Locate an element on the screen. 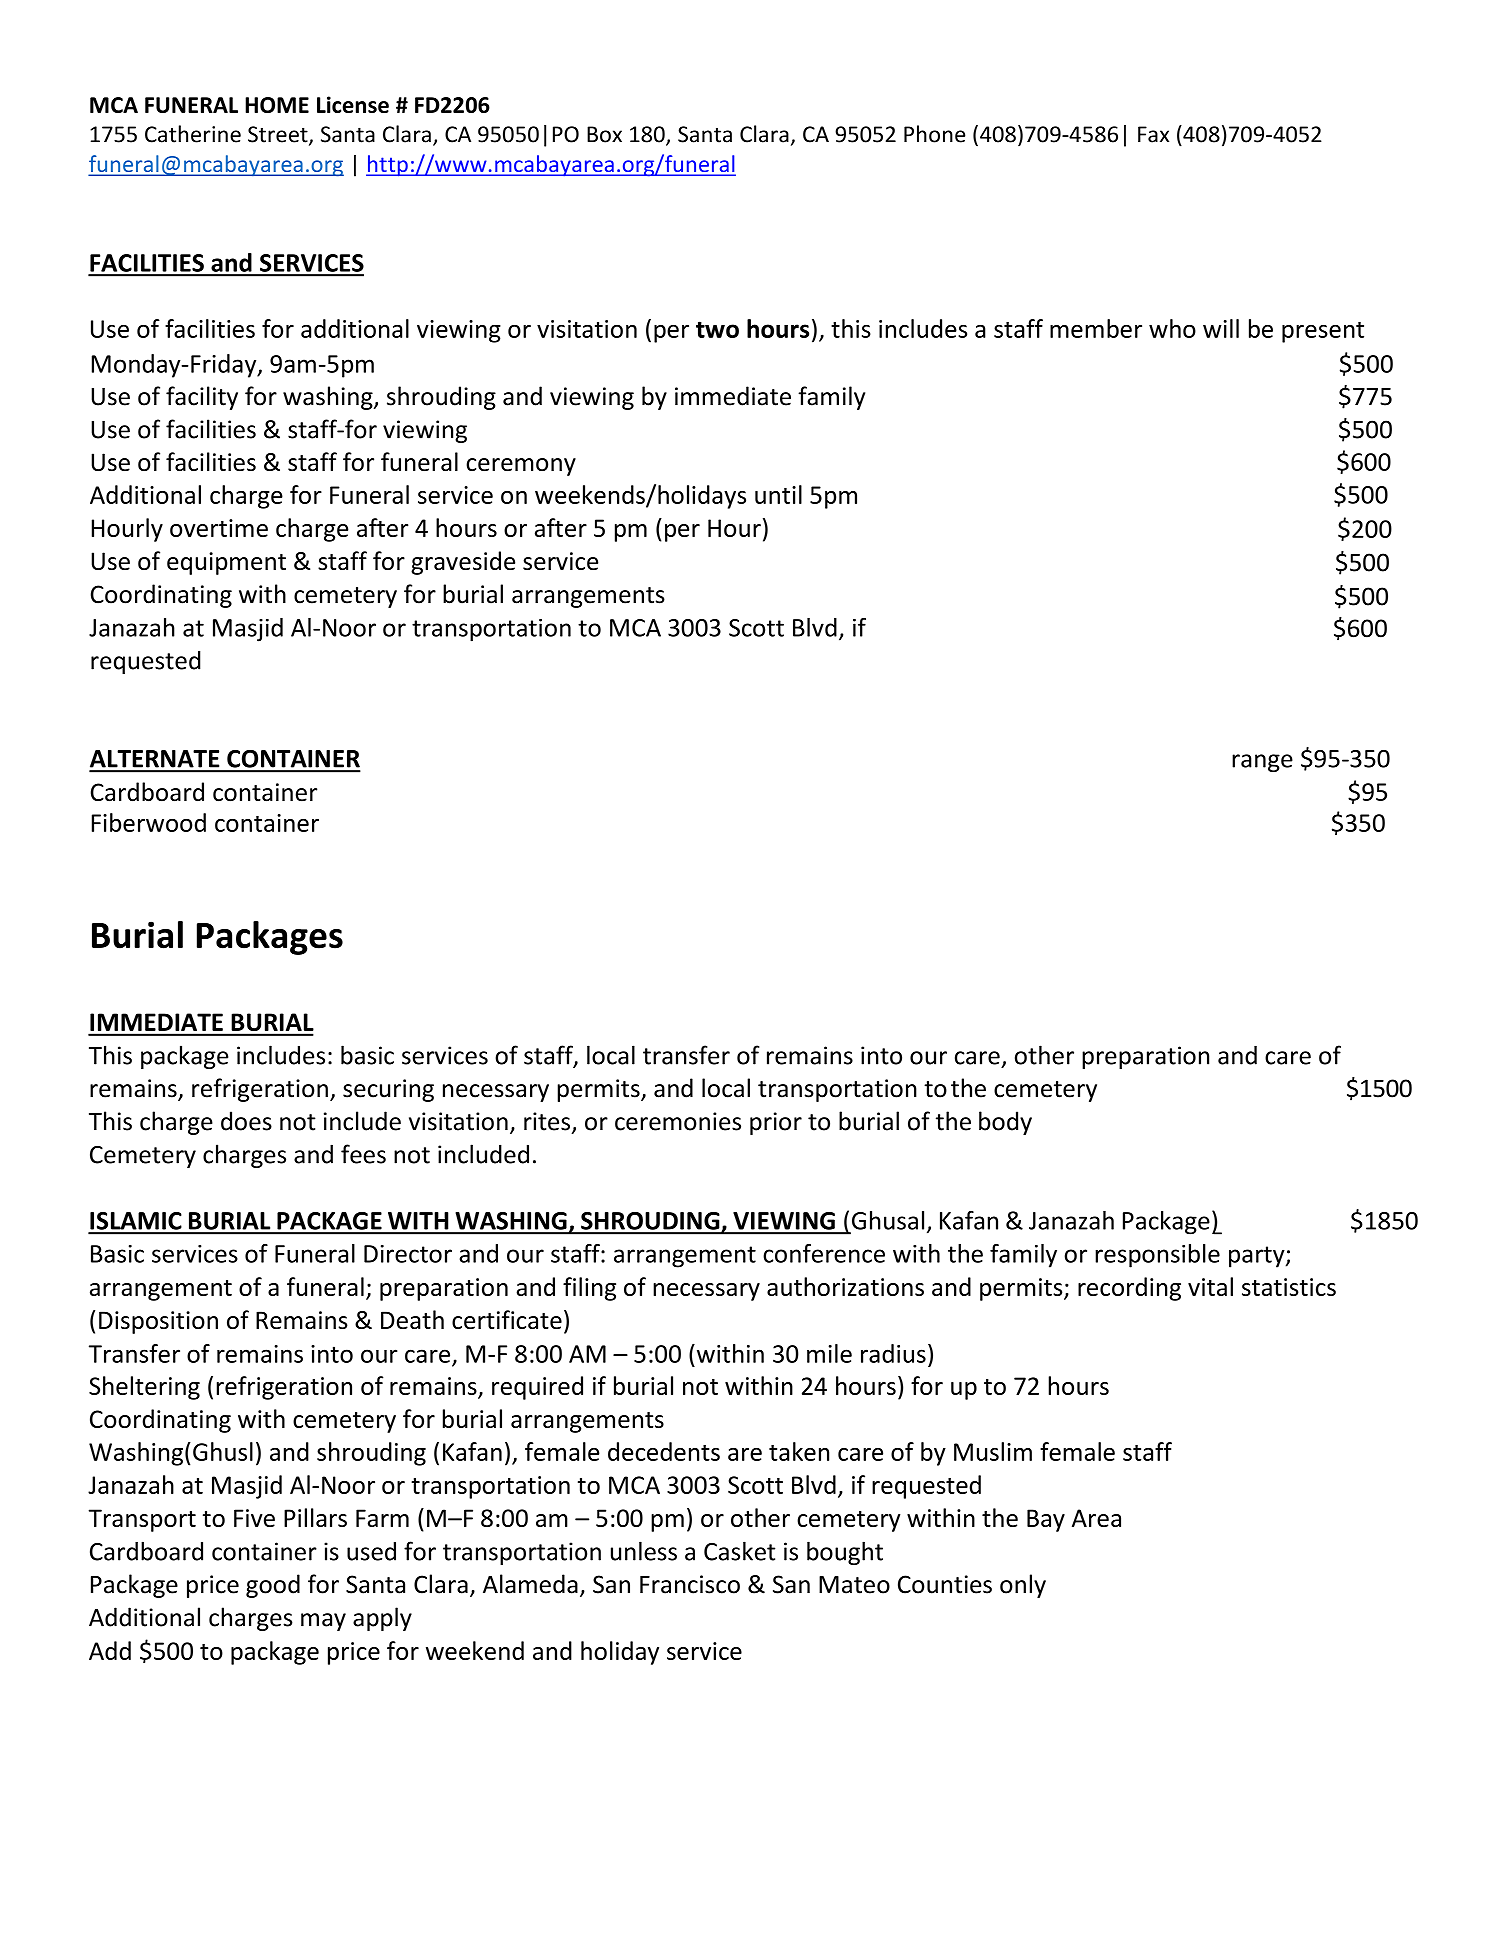 The height and width of the screenshot is (1950, 1507). Street is located at coordinates (279, 135).
